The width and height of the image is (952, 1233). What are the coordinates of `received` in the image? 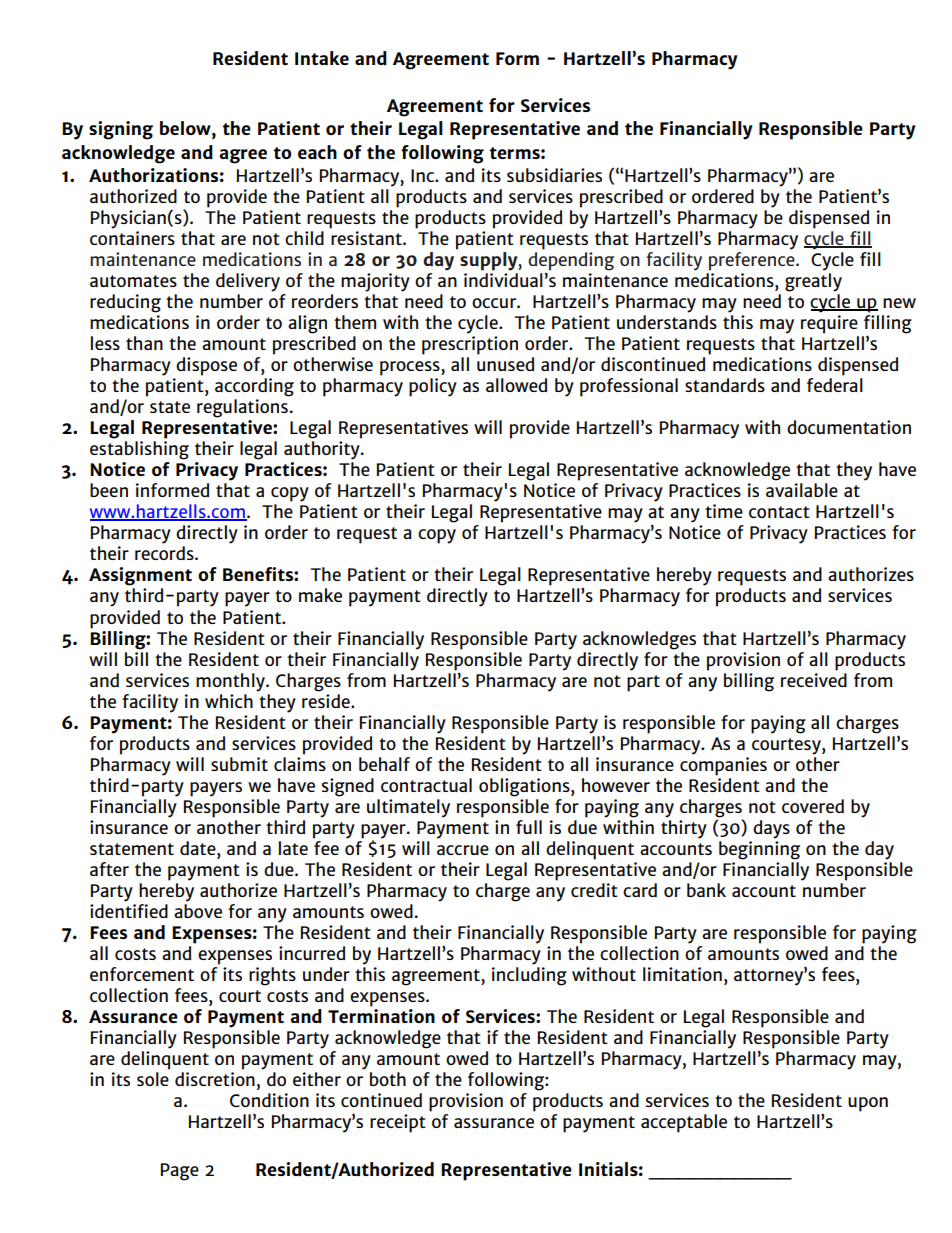 It's located at (814, 678).
